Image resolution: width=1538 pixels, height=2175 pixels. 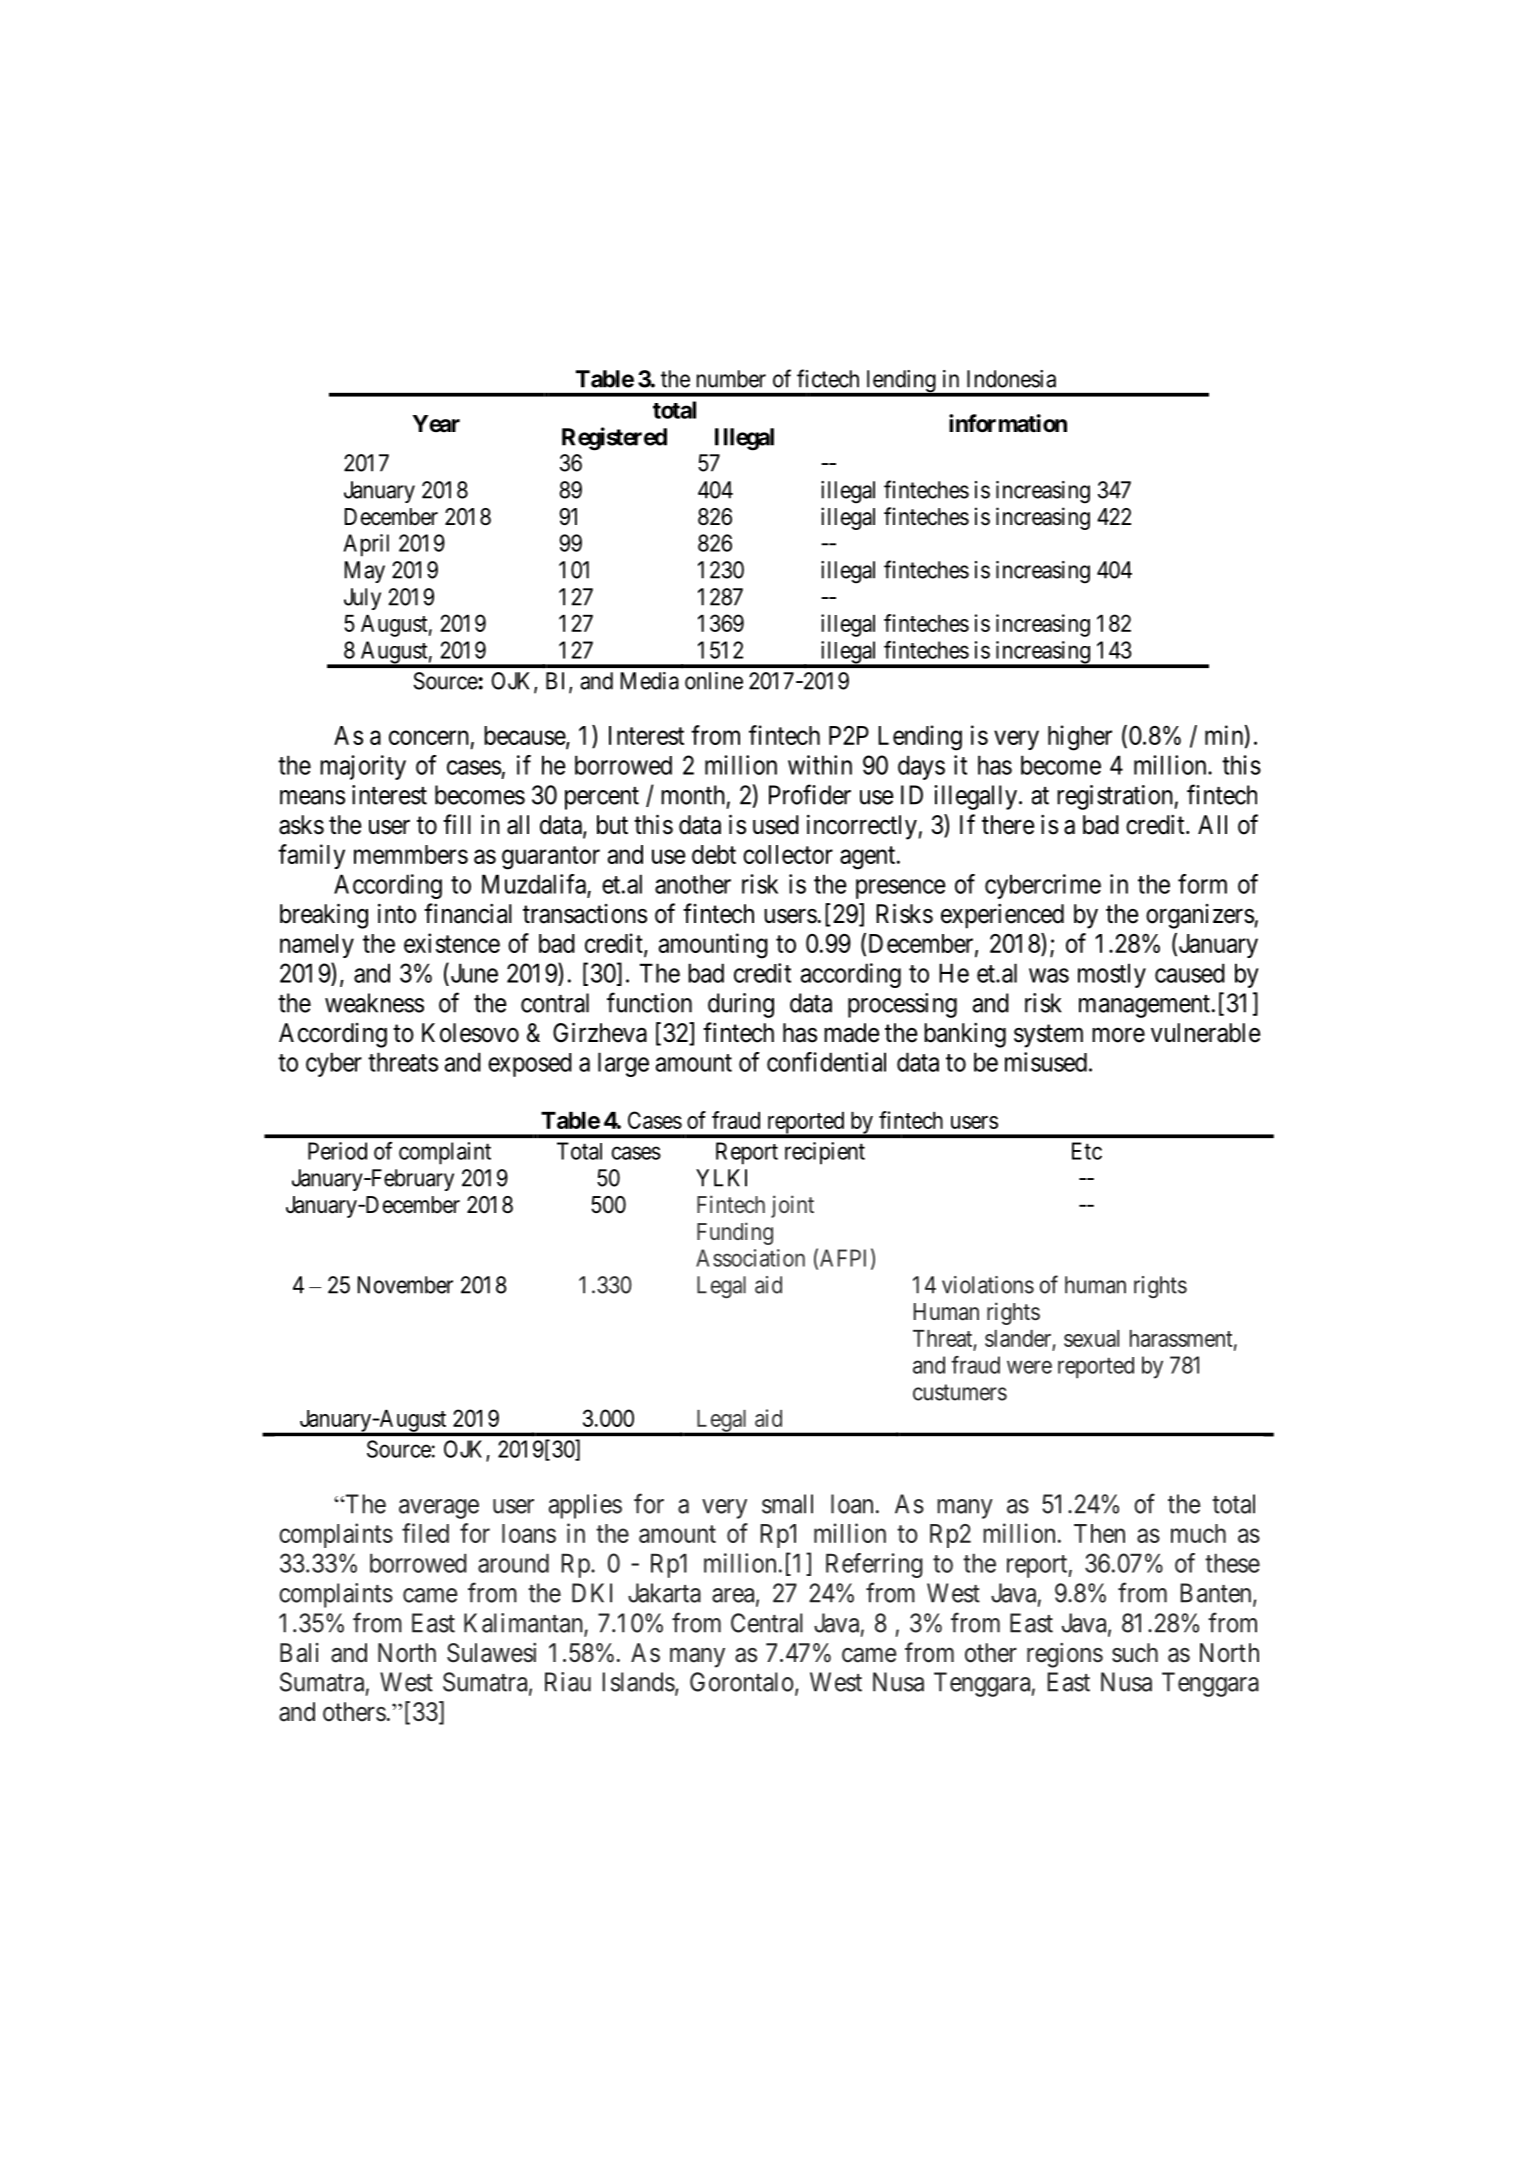 What do you see at coordinates (457, 824) in the page?
I see `fill` at bounding box center [457, 824].
